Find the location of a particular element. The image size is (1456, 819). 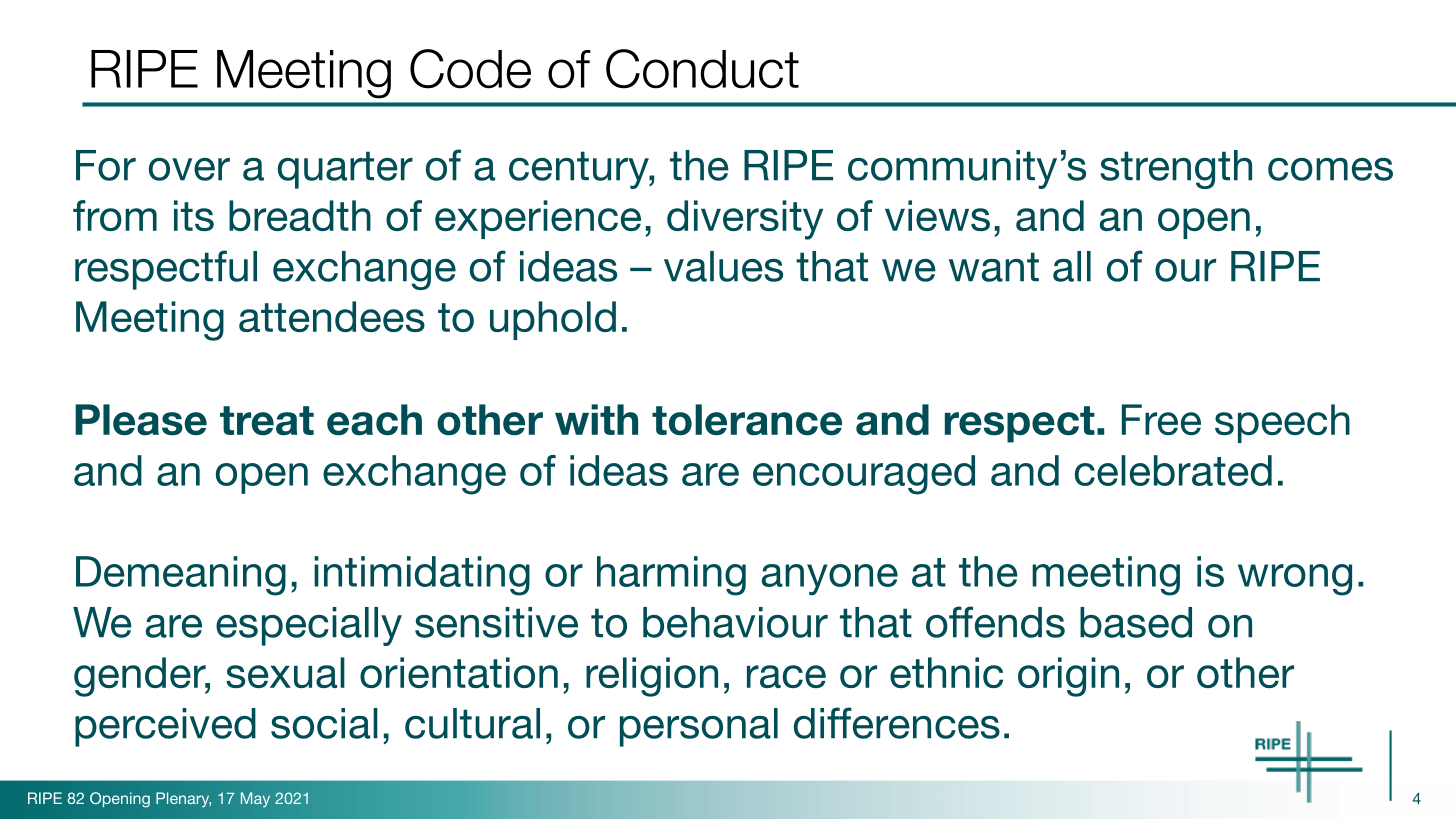

tolerance is located at coordinates (747, 420).
